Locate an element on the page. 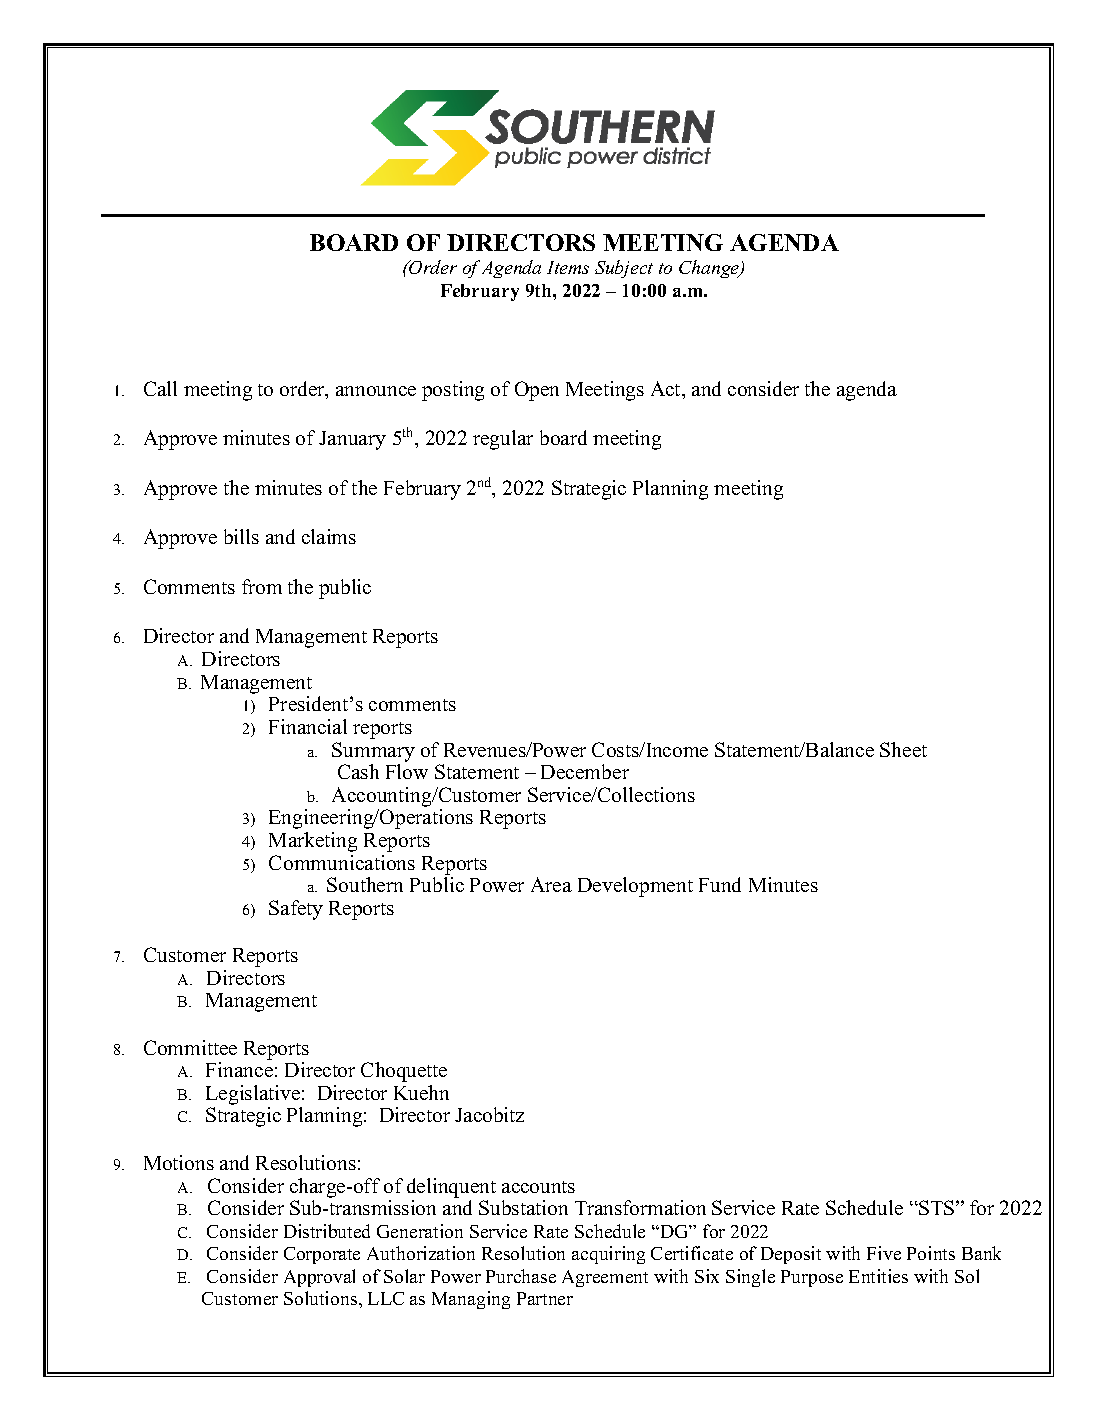  Approval is located at coordinates (319, 1278).
